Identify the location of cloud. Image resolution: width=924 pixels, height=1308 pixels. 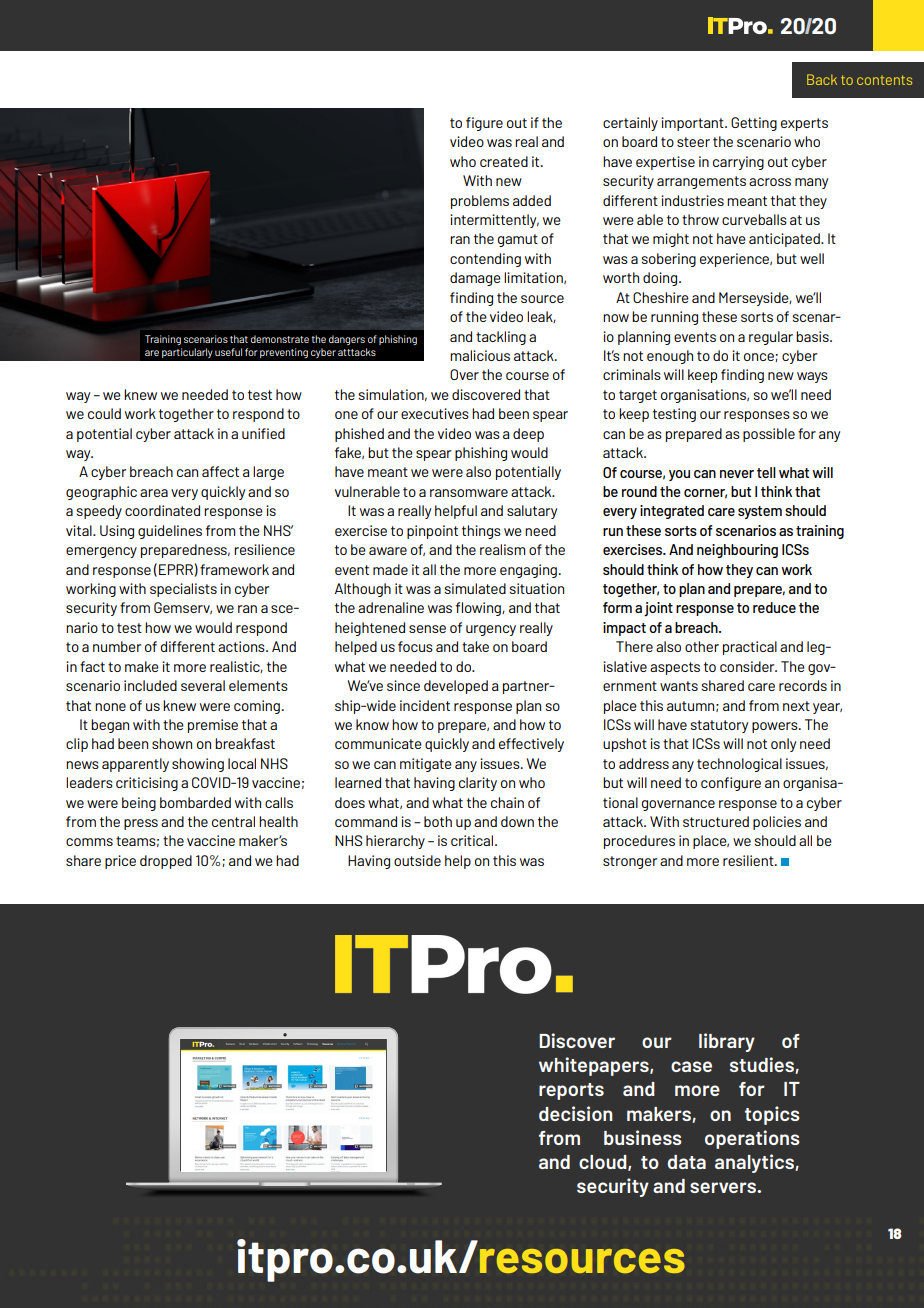
(604, 1163).
